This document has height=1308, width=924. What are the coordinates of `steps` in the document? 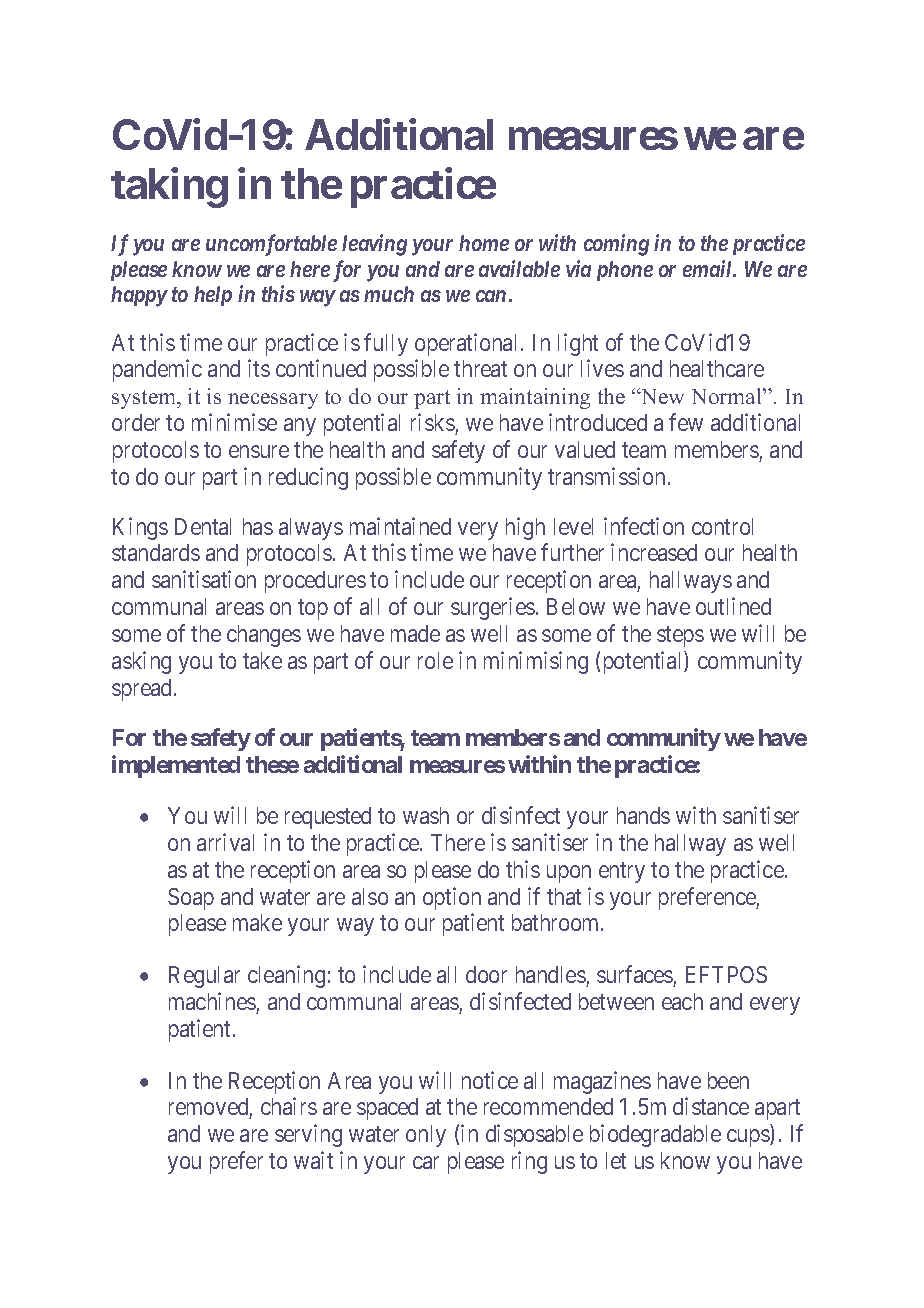 It's located at (680, 636).
